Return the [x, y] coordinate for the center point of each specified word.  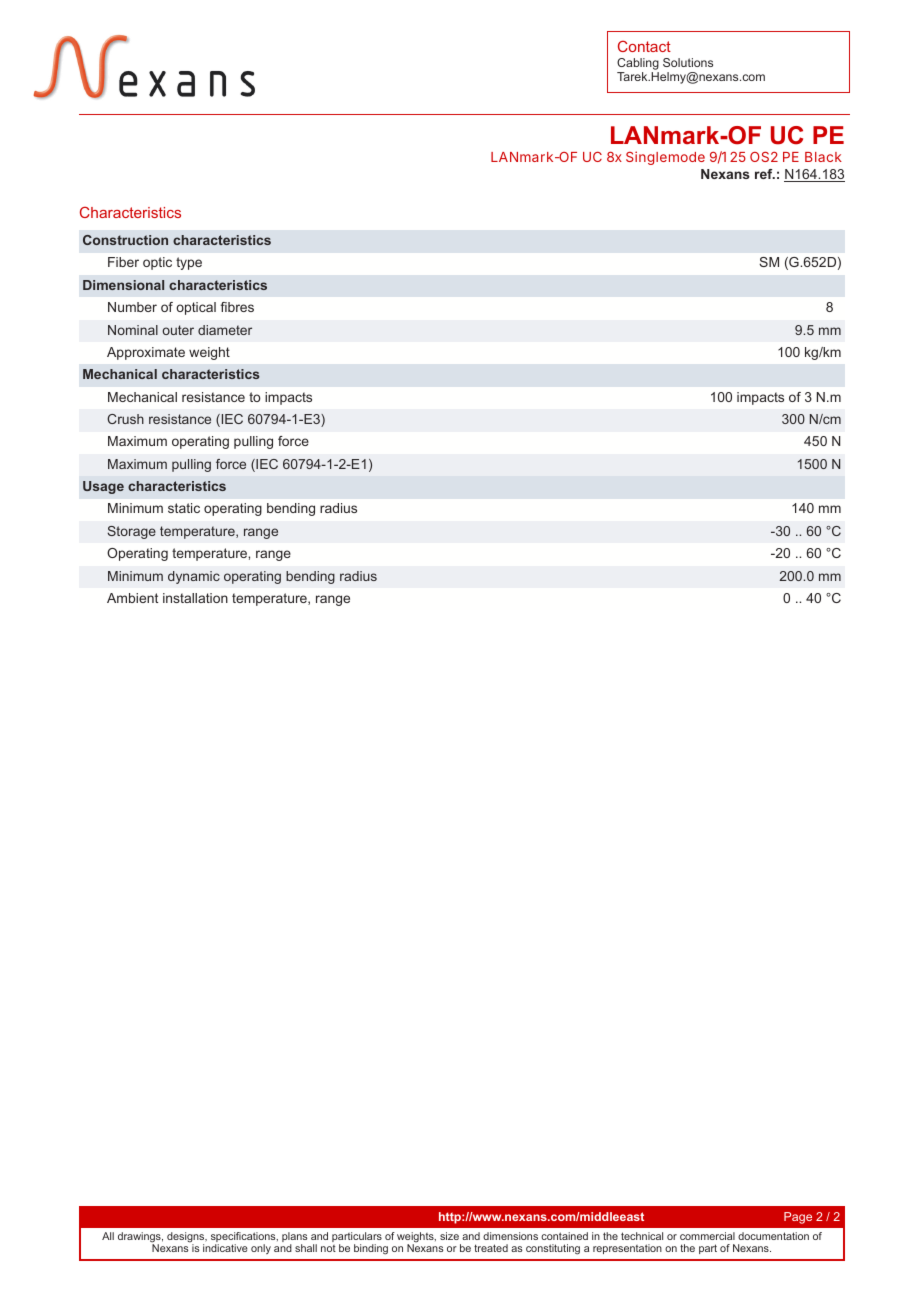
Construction [125, 240]
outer [178, 330]
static [184, 508]
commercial [707, 1236]
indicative [225, 1248]
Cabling [638, 65]
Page [798, 1218]
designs [187, 1238]
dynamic [194, 577]
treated [491, 1248]
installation [195, 598]
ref [765, 174]
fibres [237, 307]
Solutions [688, 62]
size [449, 1236]
